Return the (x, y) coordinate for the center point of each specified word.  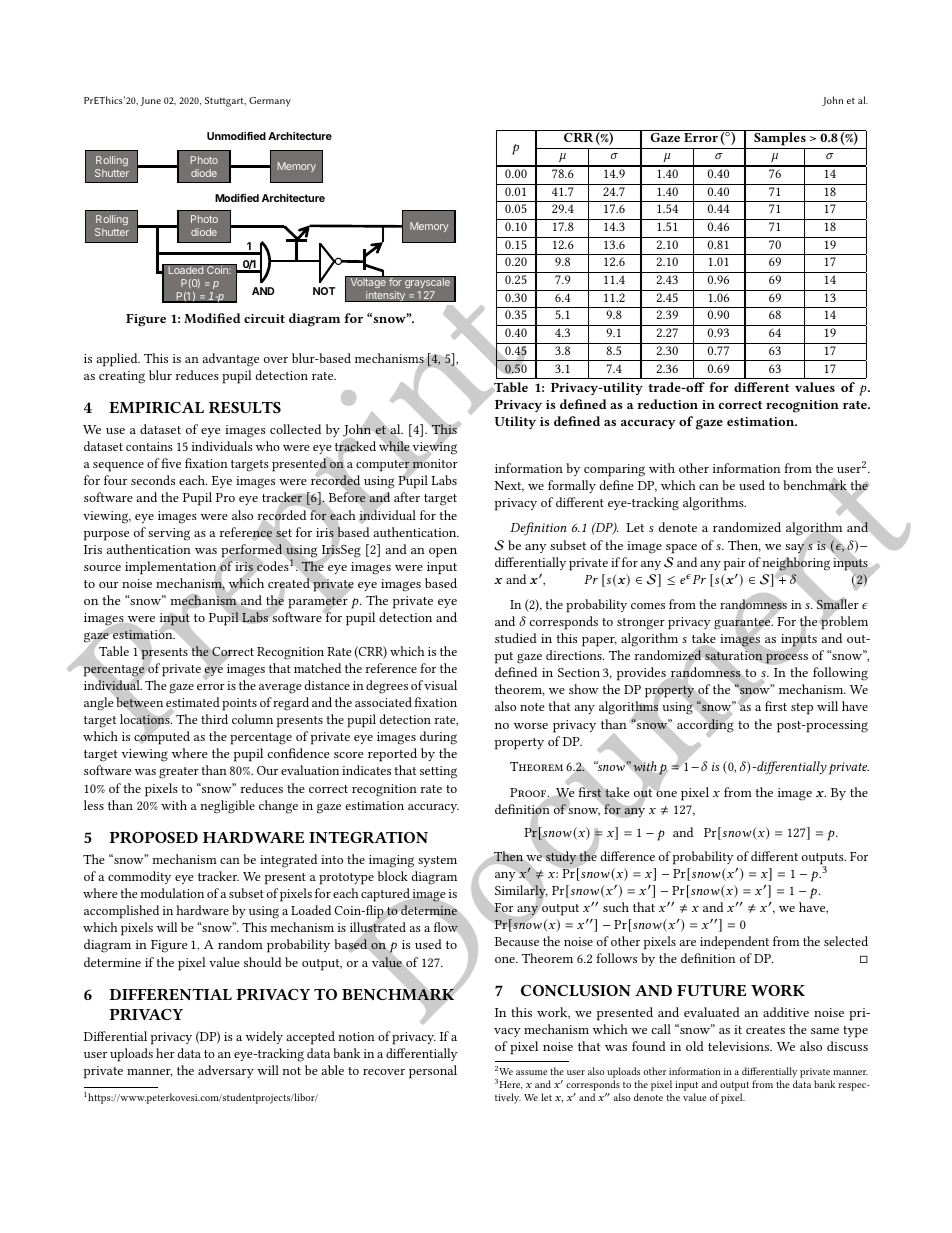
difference (628, 856)
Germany (270, 102)
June (150, 101)
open (443, 553)
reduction (667, 404)
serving (169, 534)
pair (735, 564)
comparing (614, 470)
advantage (231, 360)
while (394, 446)
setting (438, 772)
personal (433, 1072)
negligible (227, 807)
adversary (226, 1071)
